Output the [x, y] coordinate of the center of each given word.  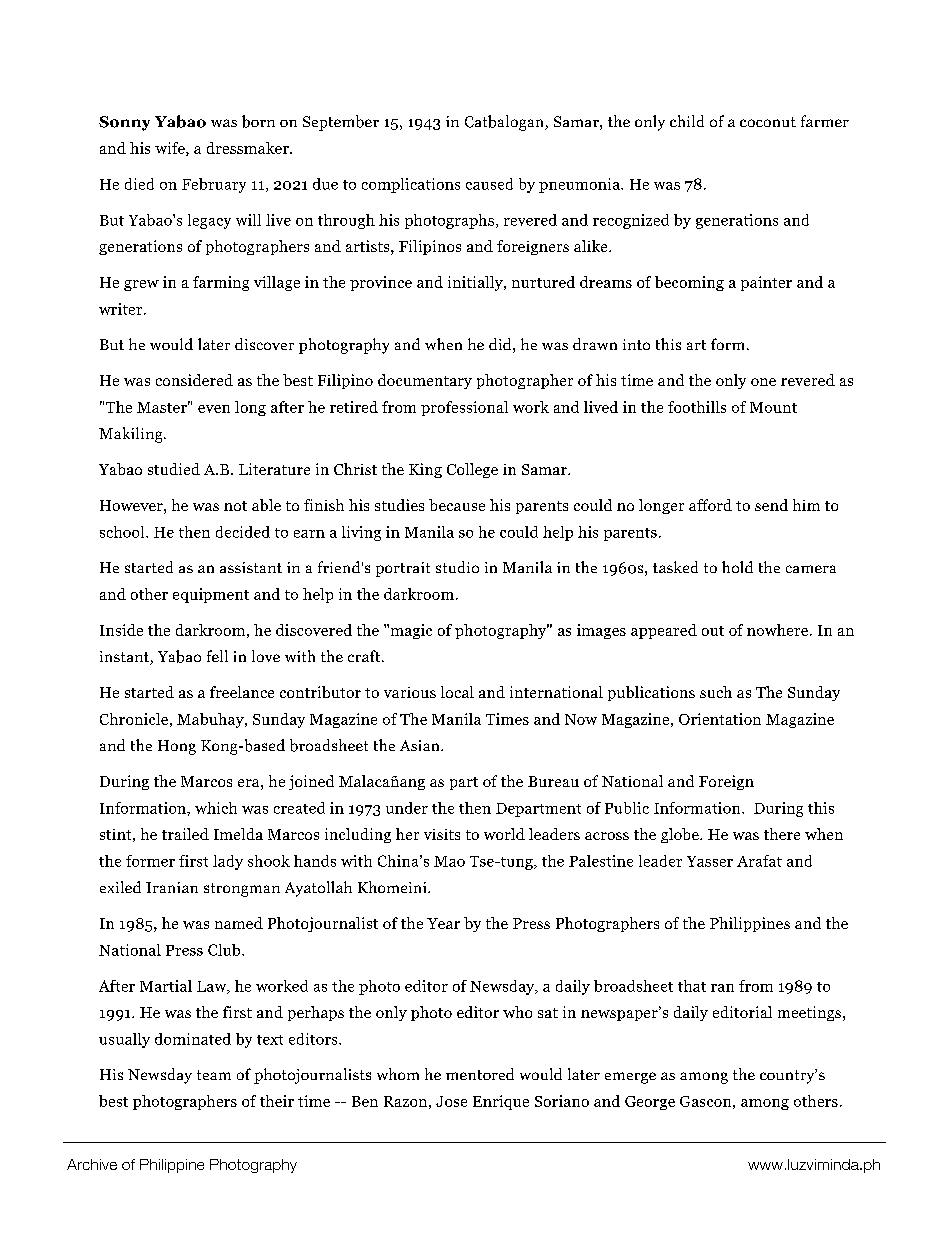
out [713, 631]
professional [464, 408]
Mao [449, 861]
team [214, 1075]
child [687, 121]
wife [171, 149]
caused [489, 184]
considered [194, 380]
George [650, 1103]
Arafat [759, 861]
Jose [451, 1101]
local [457, 692]
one [763, 382]
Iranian [172, 887]
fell [217, 656]
